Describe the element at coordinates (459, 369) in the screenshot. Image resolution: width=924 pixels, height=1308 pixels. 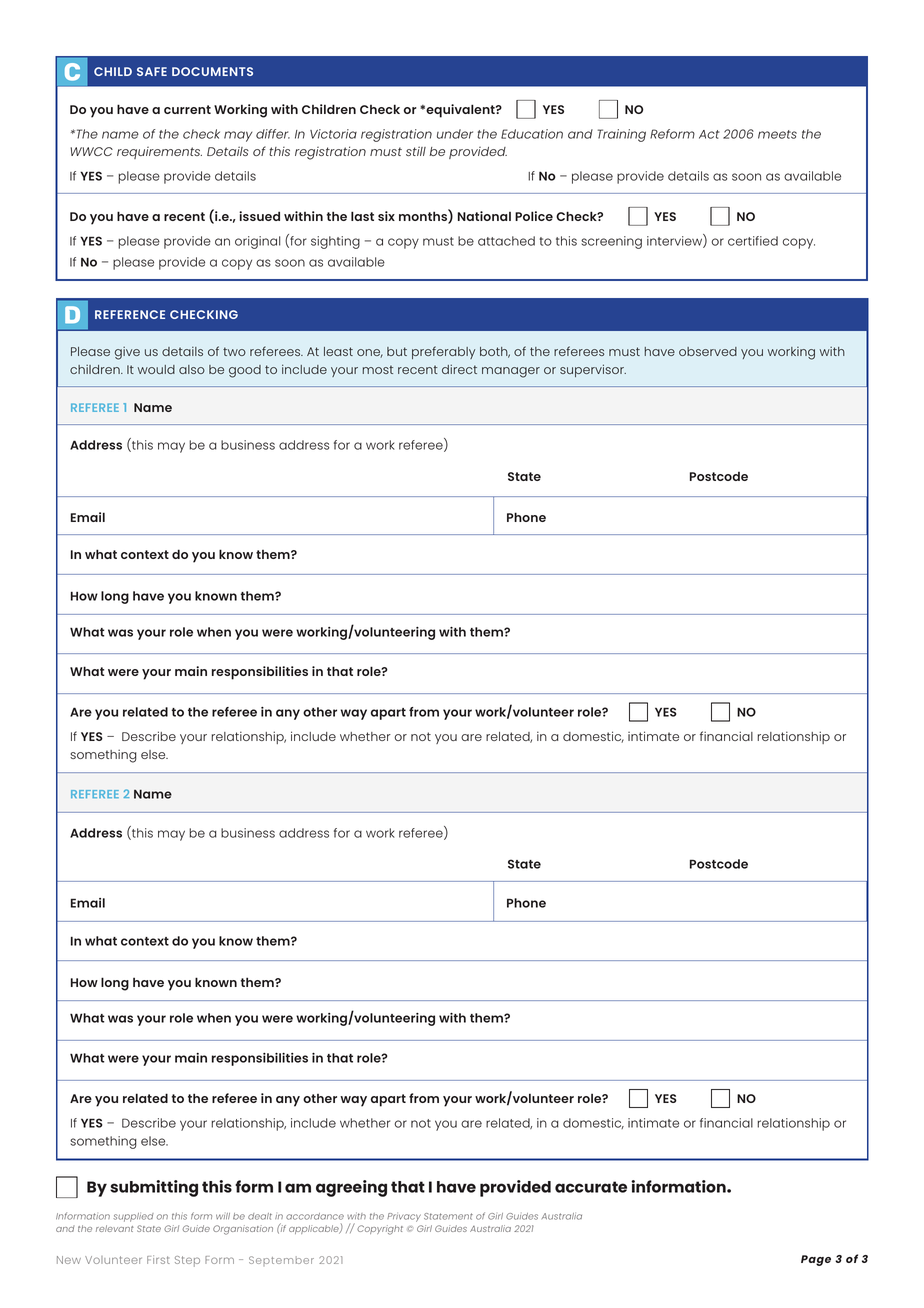
I see `direct` at that location.
